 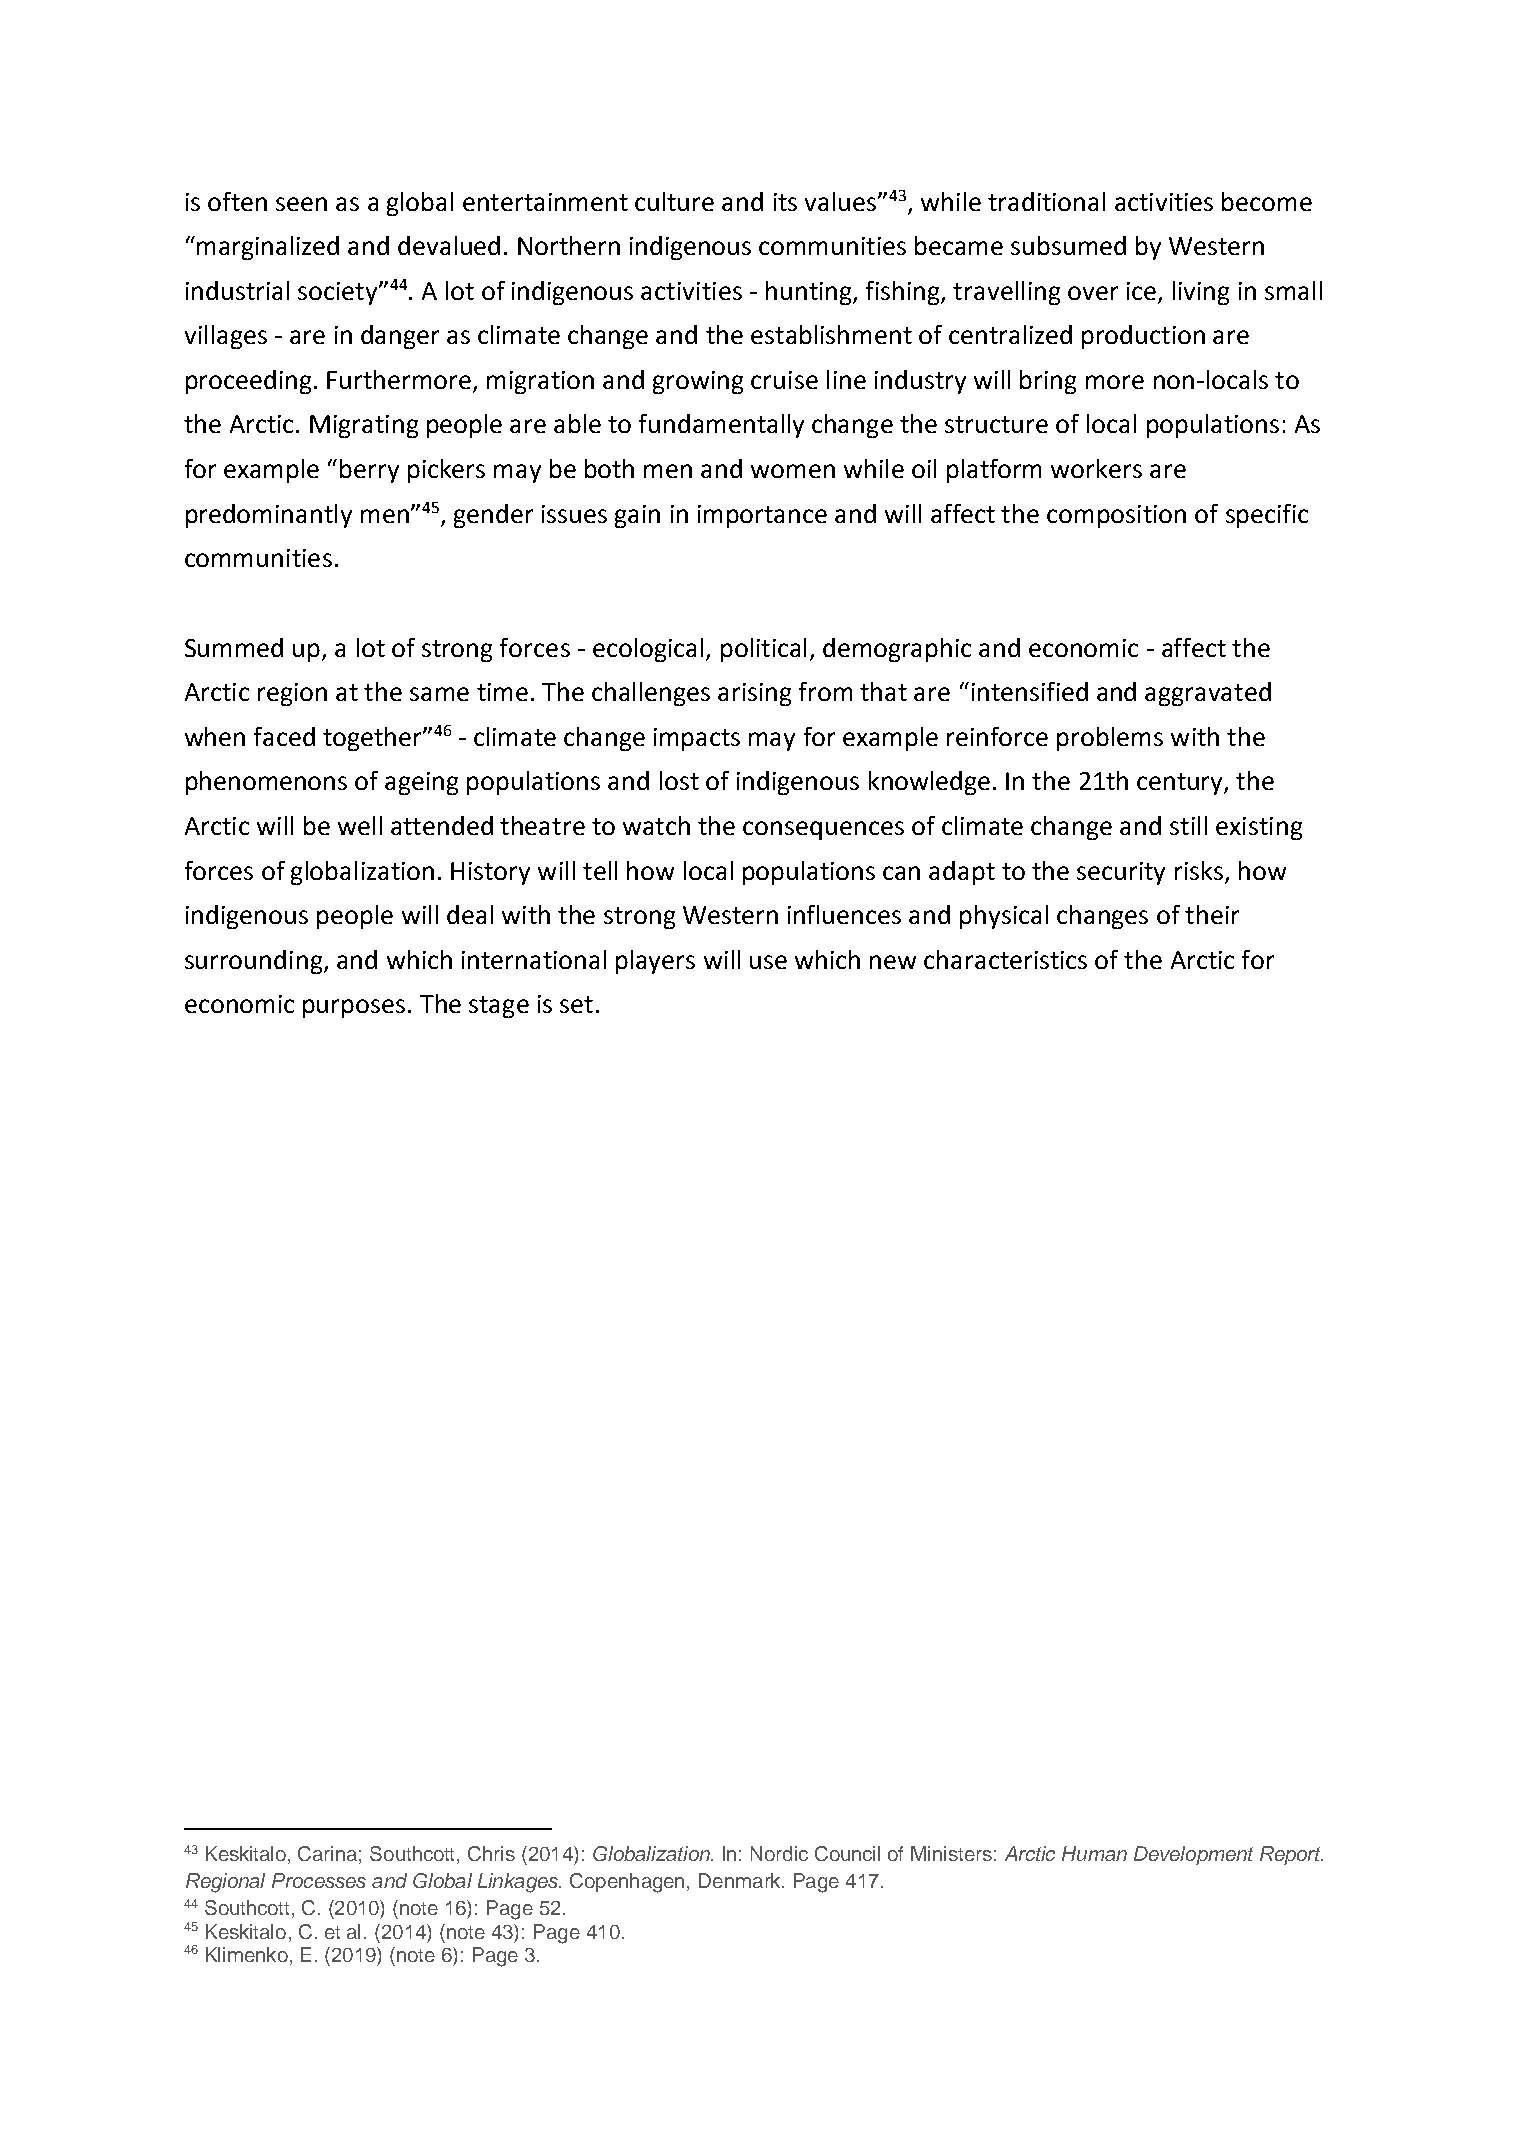 I want to click on Nordic, so click(x=779, y=1853).
